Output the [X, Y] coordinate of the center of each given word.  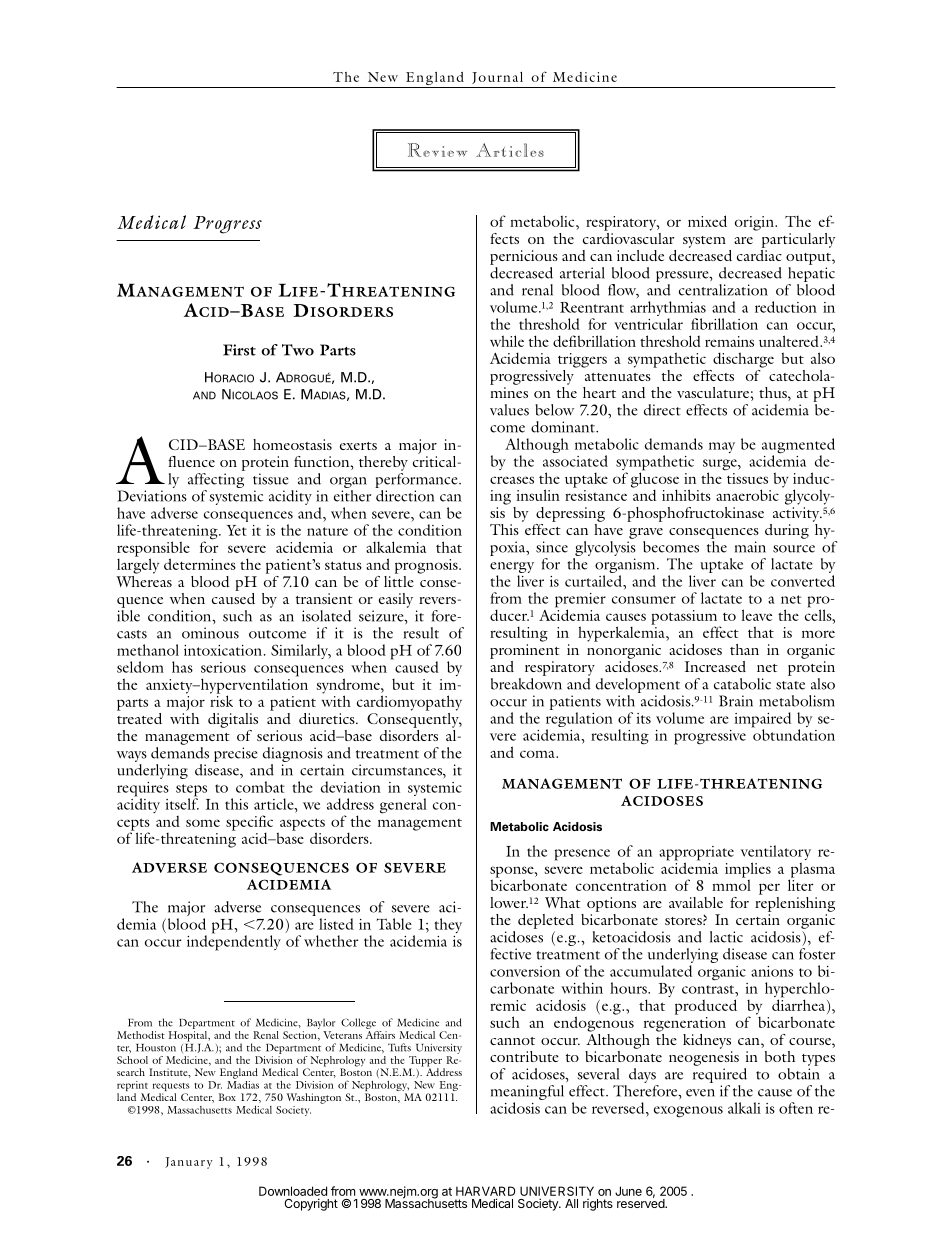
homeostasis [292, 444]
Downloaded [293, 1191]
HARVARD [485, 1191]
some [203, 823]
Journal [497, 78]
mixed [707, 221]
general [403, 806]
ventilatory [776, 854]
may [722, 447]
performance [417, 480]
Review [437, 150]
